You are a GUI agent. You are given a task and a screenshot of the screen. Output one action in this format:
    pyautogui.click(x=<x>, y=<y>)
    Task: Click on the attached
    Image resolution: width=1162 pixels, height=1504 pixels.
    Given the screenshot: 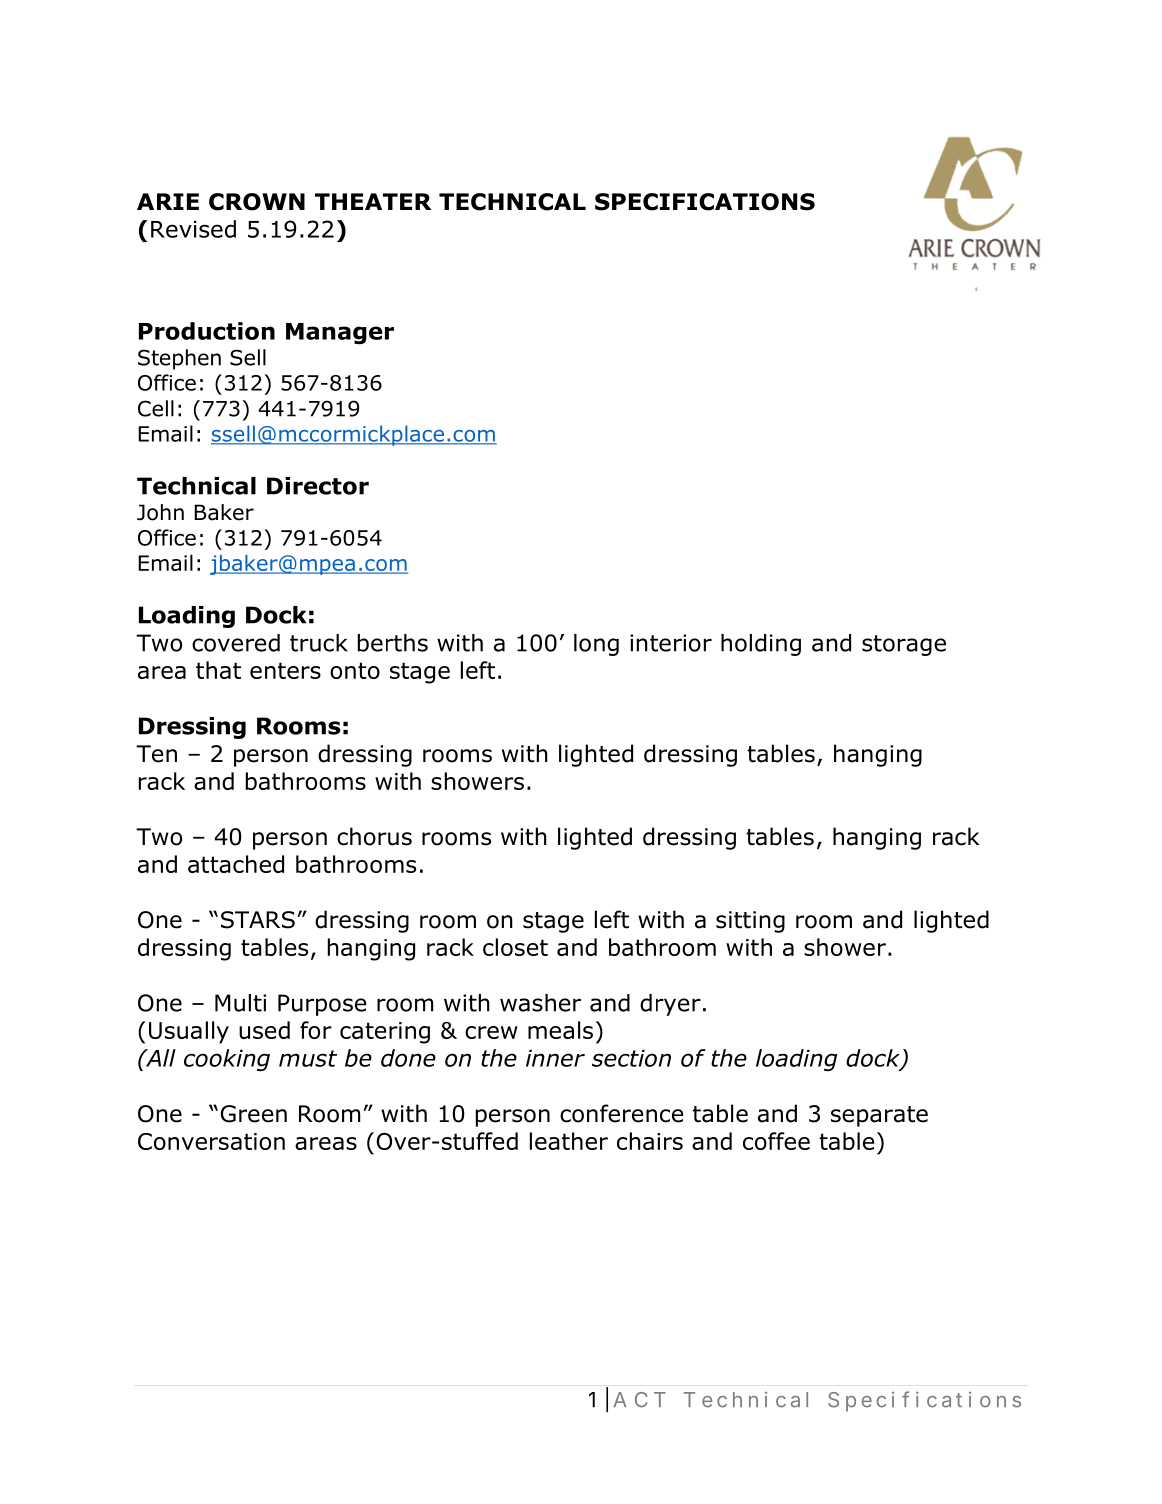 What is the action you would take?
    pyautogui.click(x=236, y=864)
